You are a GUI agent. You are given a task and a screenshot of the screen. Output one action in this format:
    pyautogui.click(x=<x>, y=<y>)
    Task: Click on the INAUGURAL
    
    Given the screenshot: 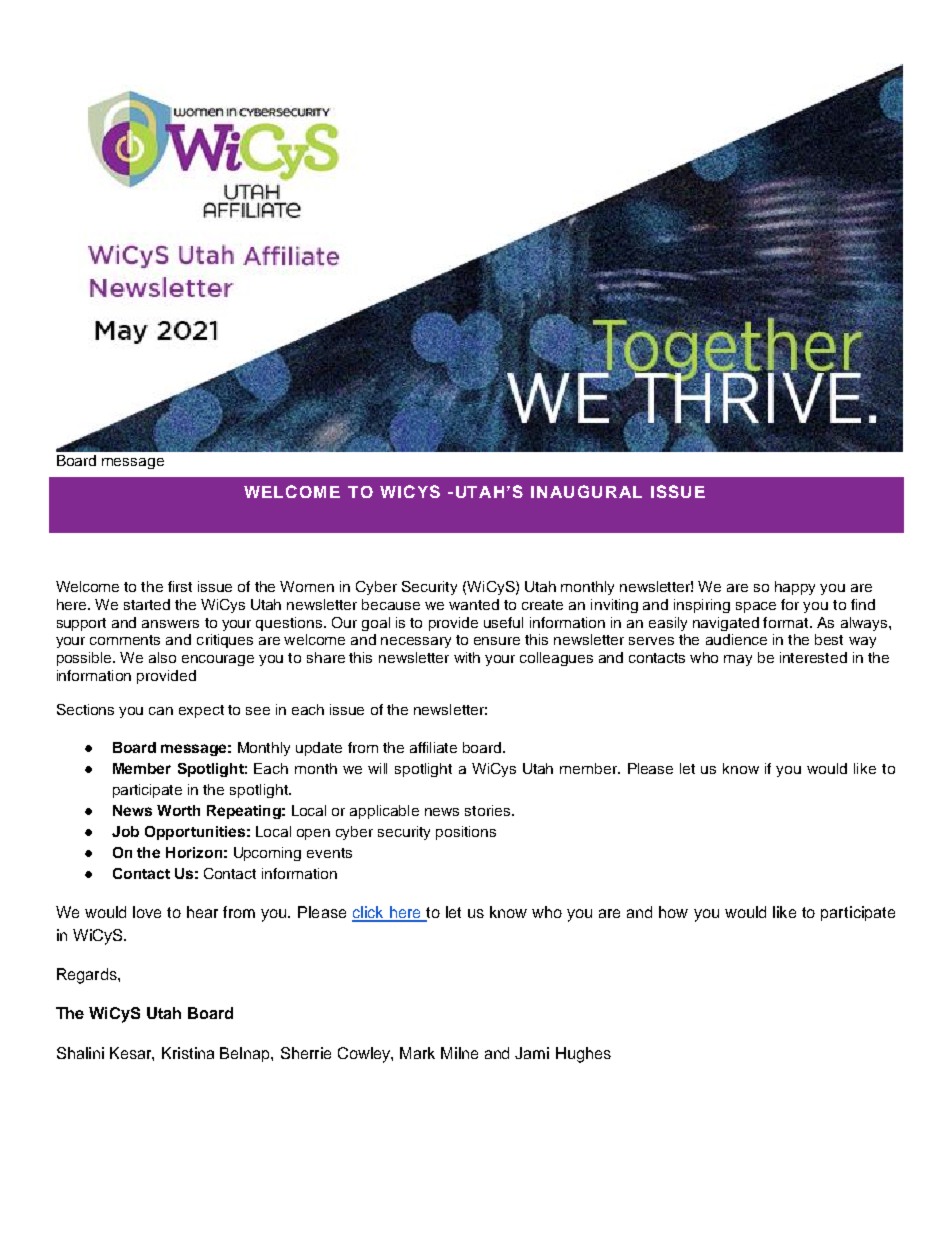 What is the action you would take?
    pyautogui.click(x=586, y=491)
